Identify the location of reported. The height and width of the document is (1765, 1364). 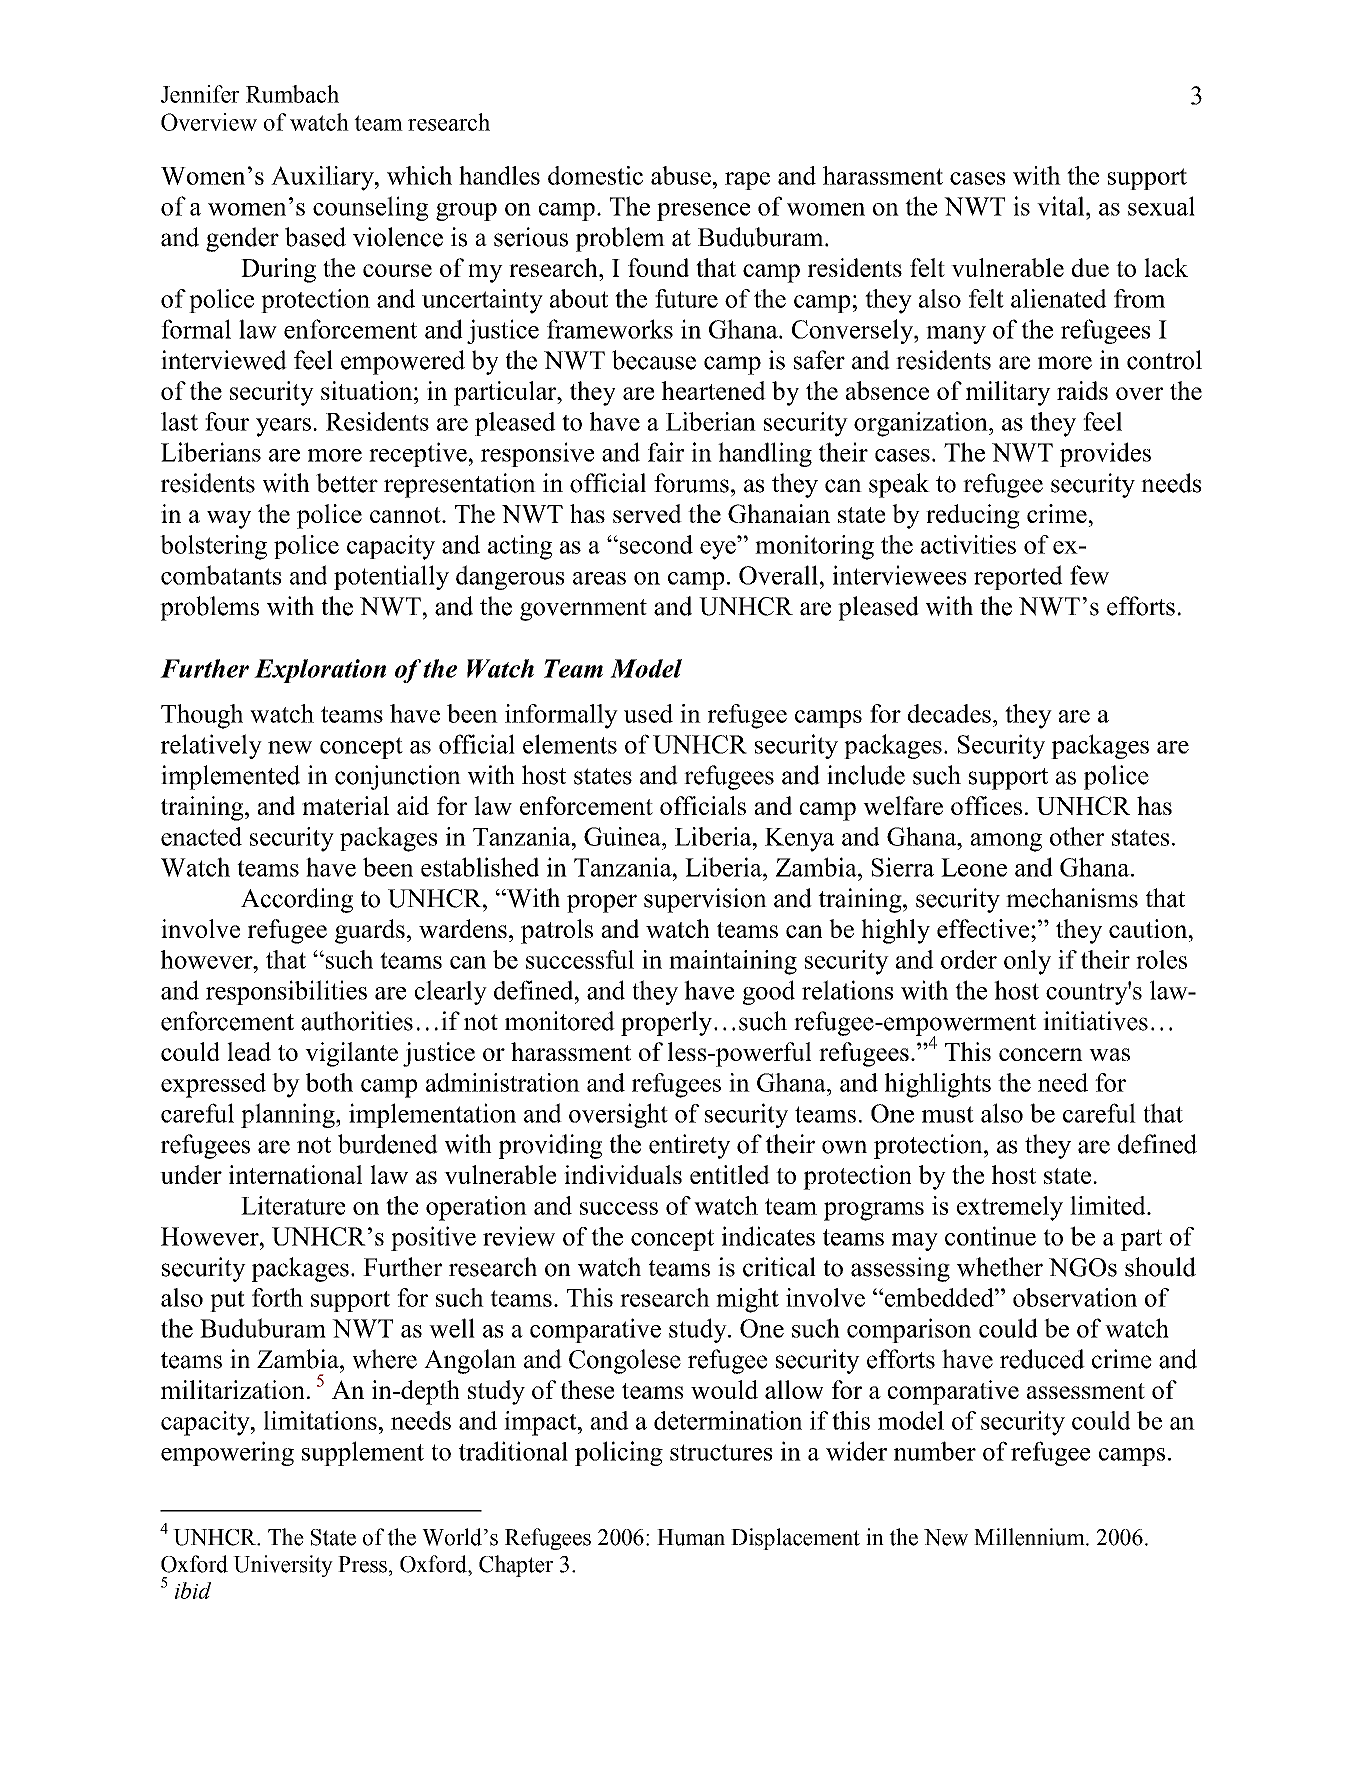
(1018, 577).
